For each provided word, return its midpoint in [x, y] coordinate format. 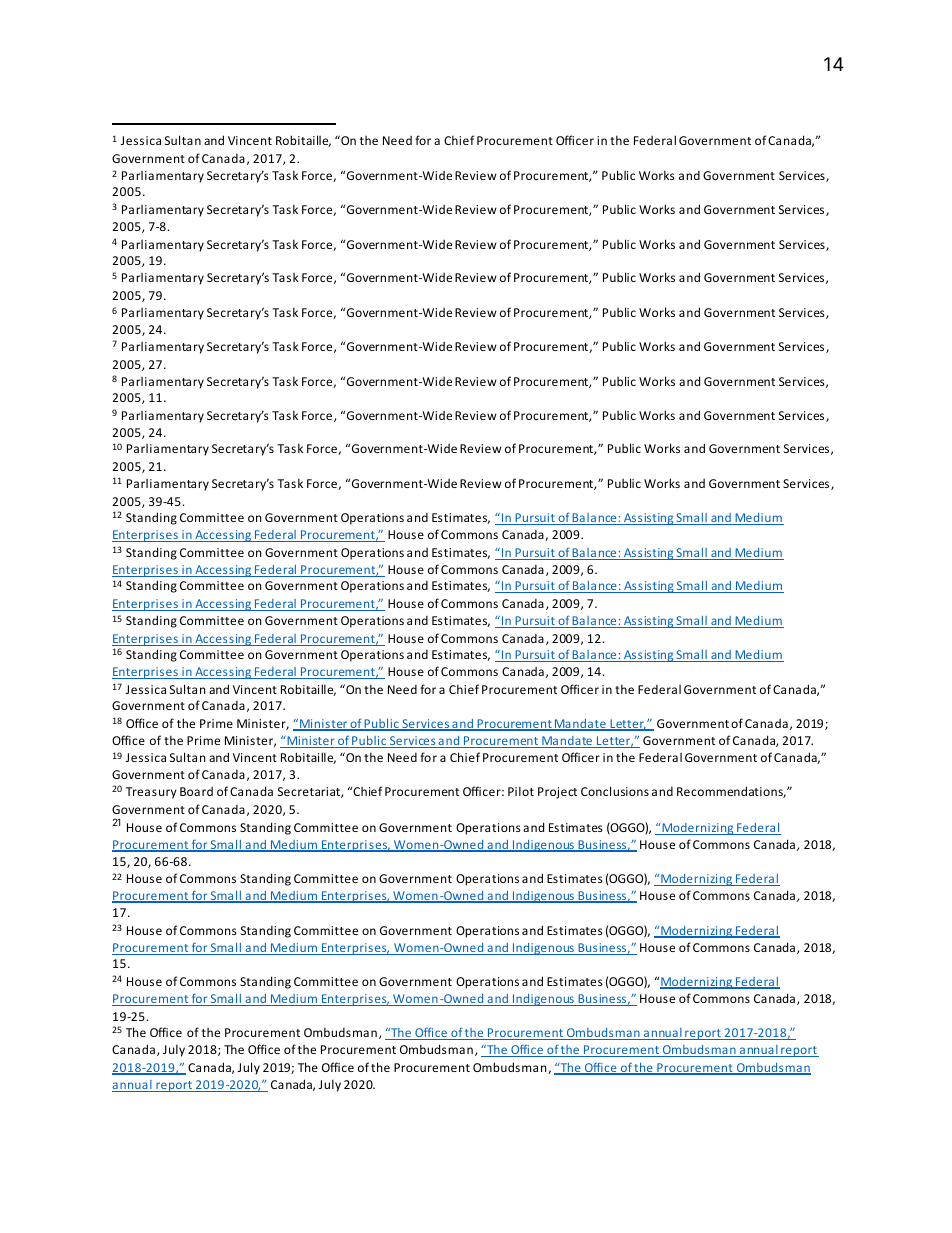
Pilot [521, 791]
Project [557, 793]
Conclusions [615, 791]
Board [196, 791]
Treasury [151, 793]
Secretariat [310, 792]
